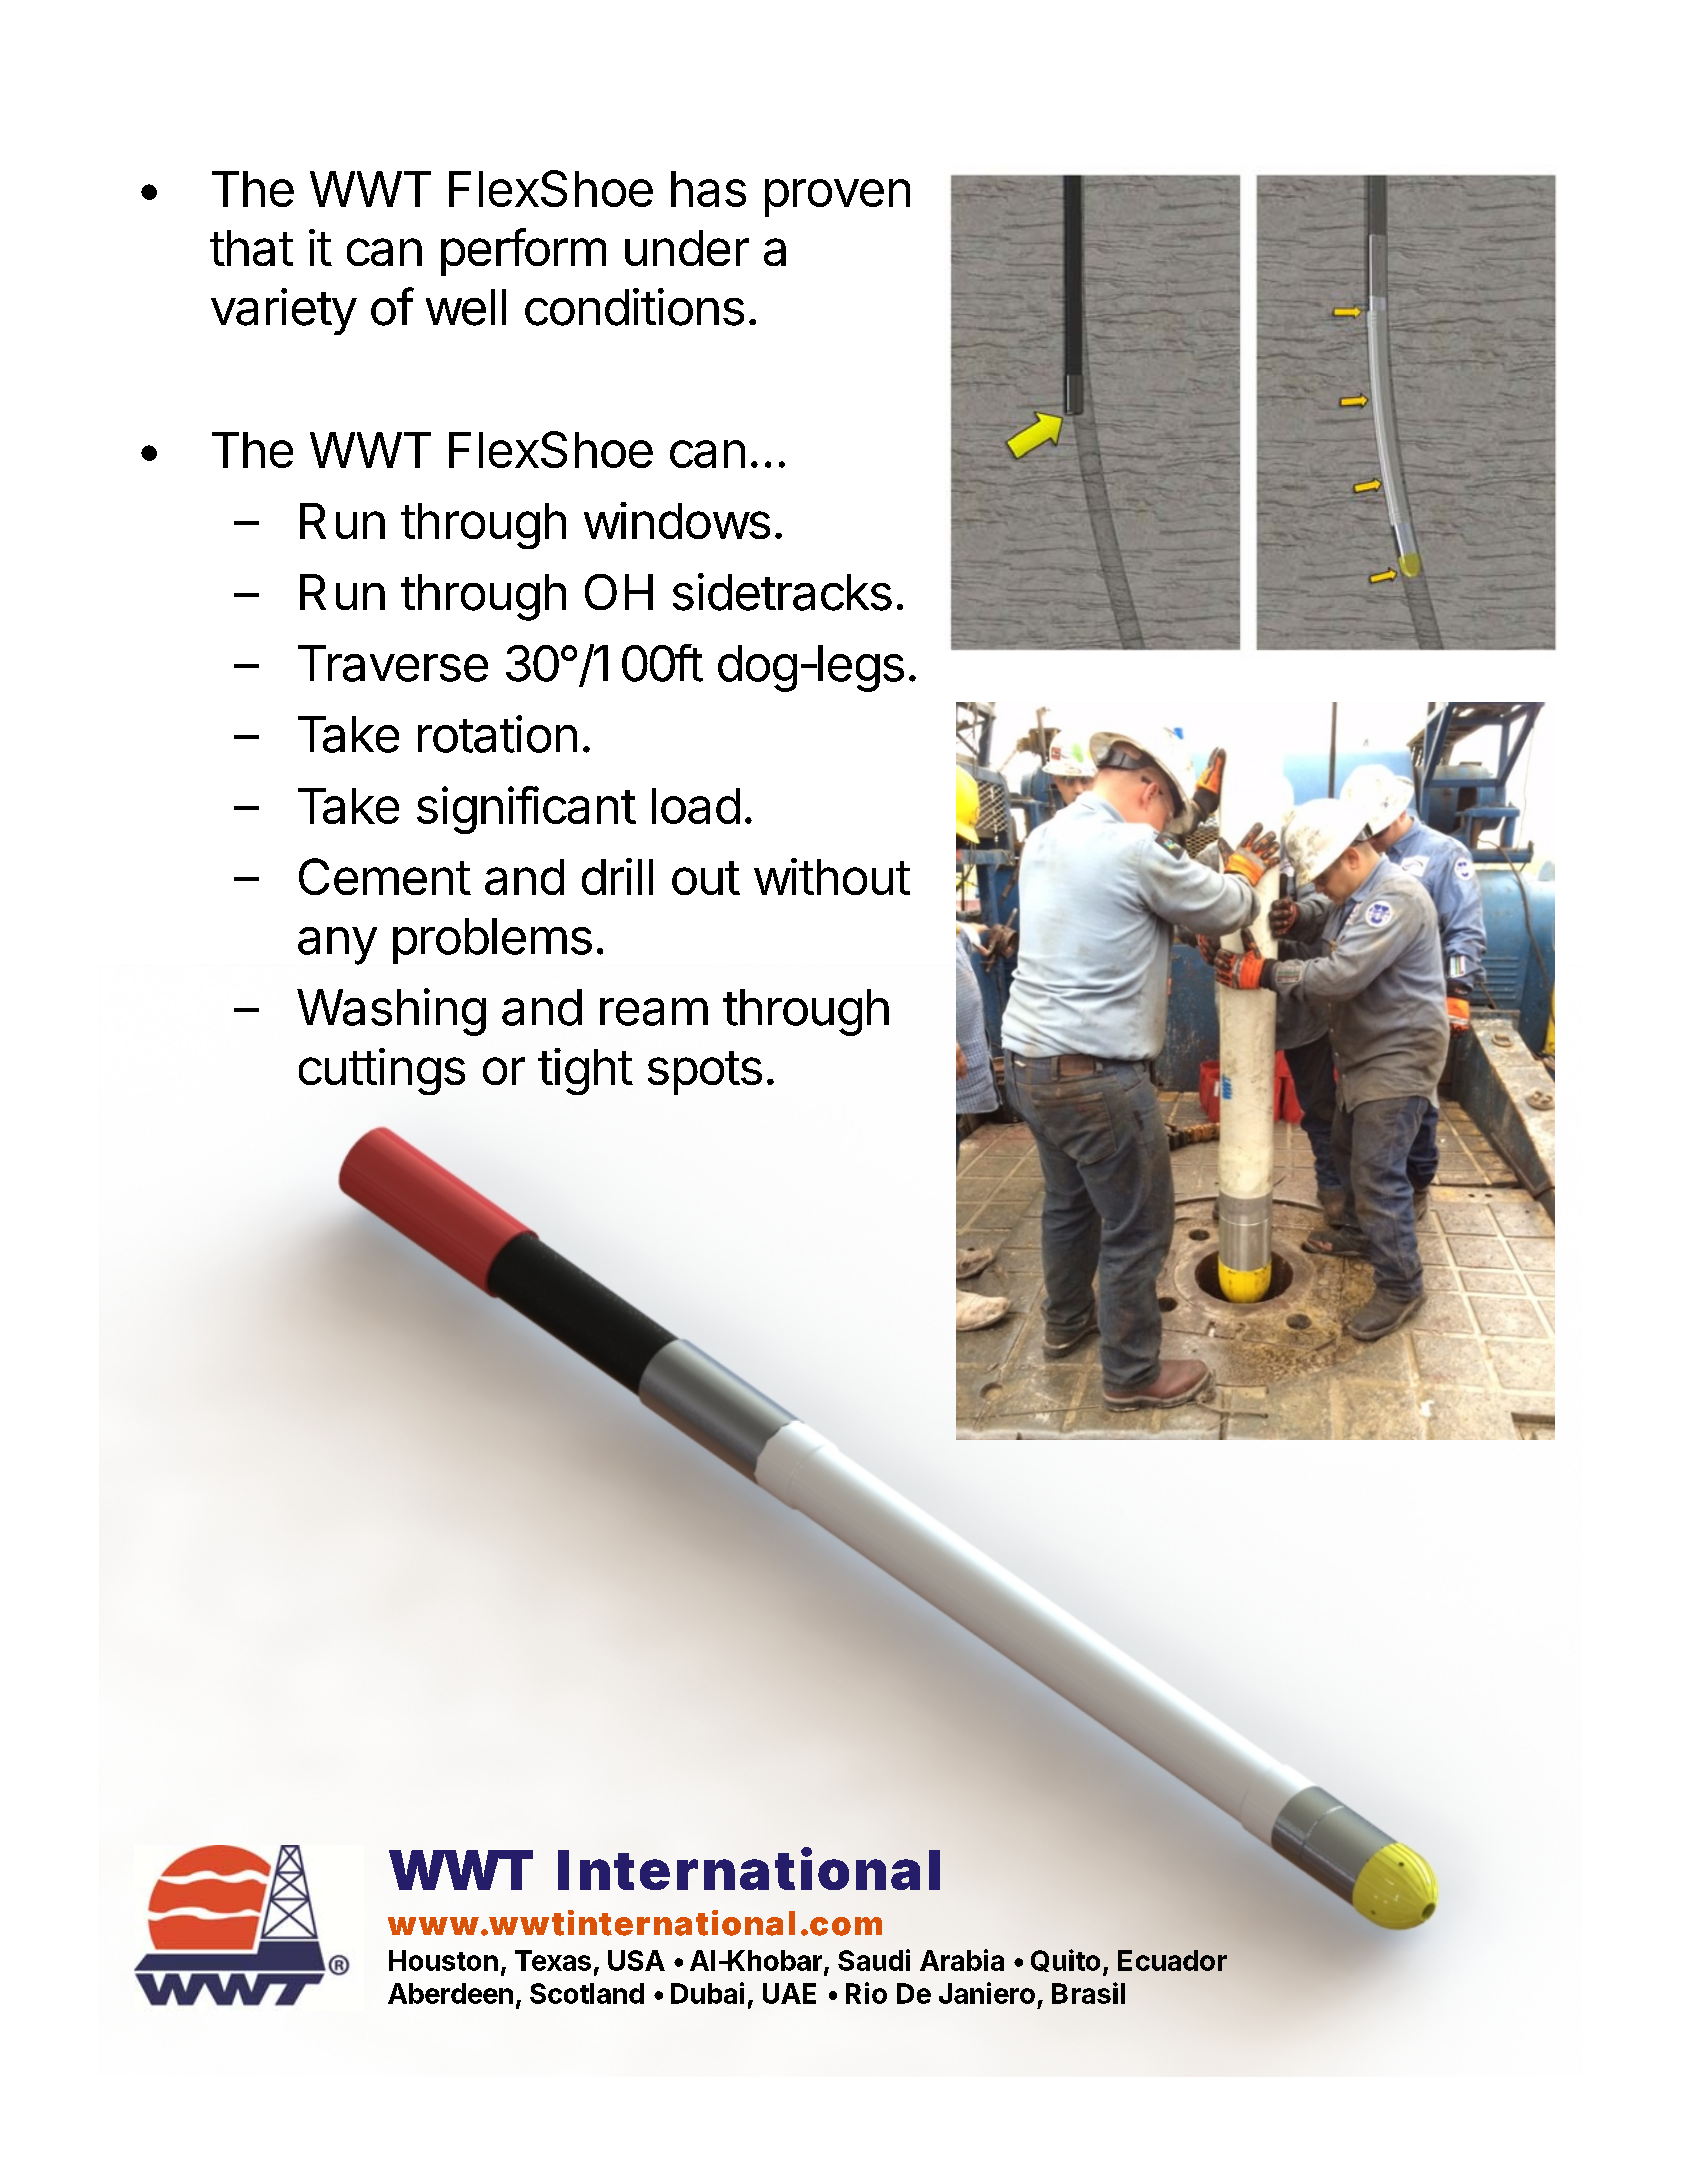  I want to click on load, so click(696, 806).
